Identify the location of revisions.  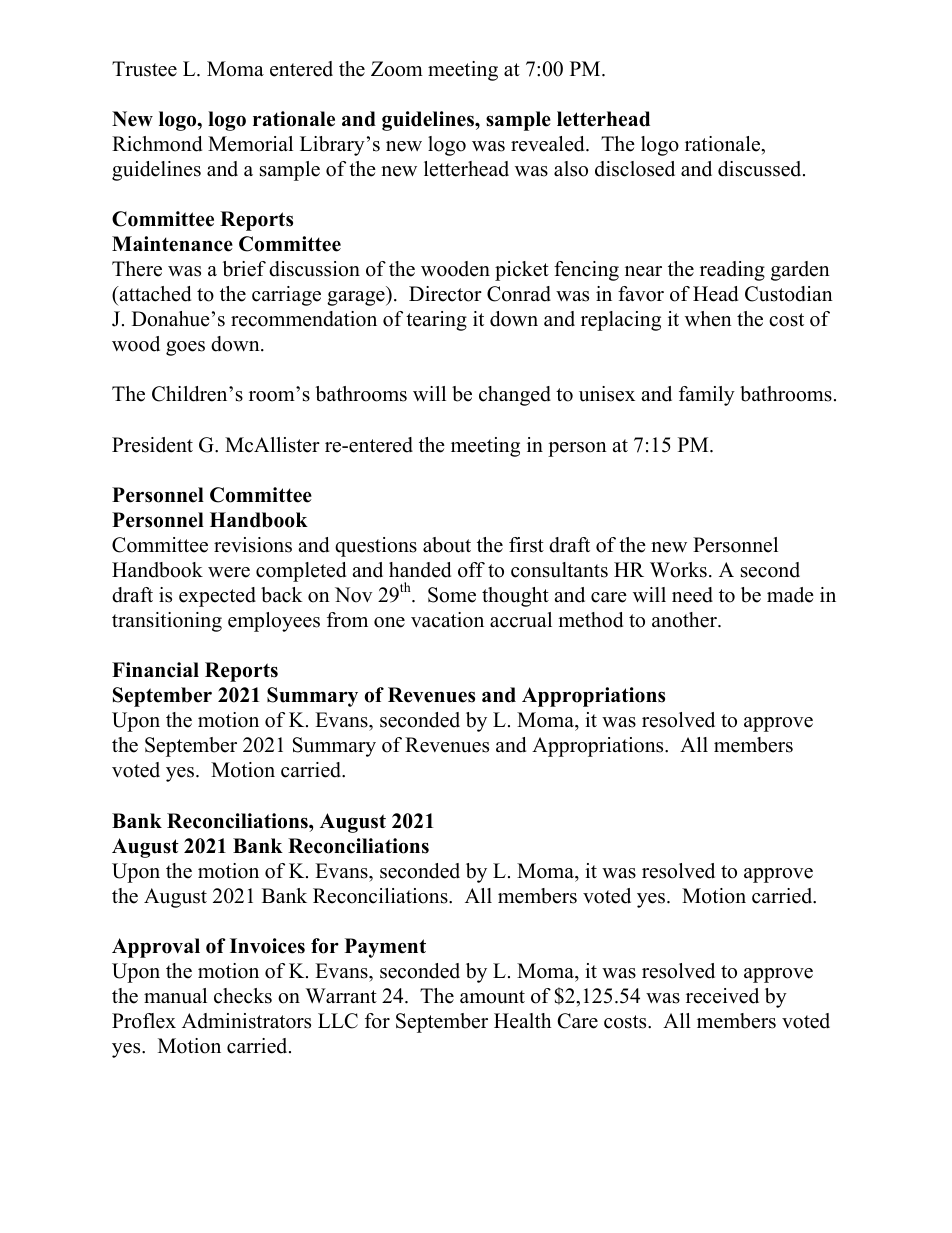
(253, 545).
